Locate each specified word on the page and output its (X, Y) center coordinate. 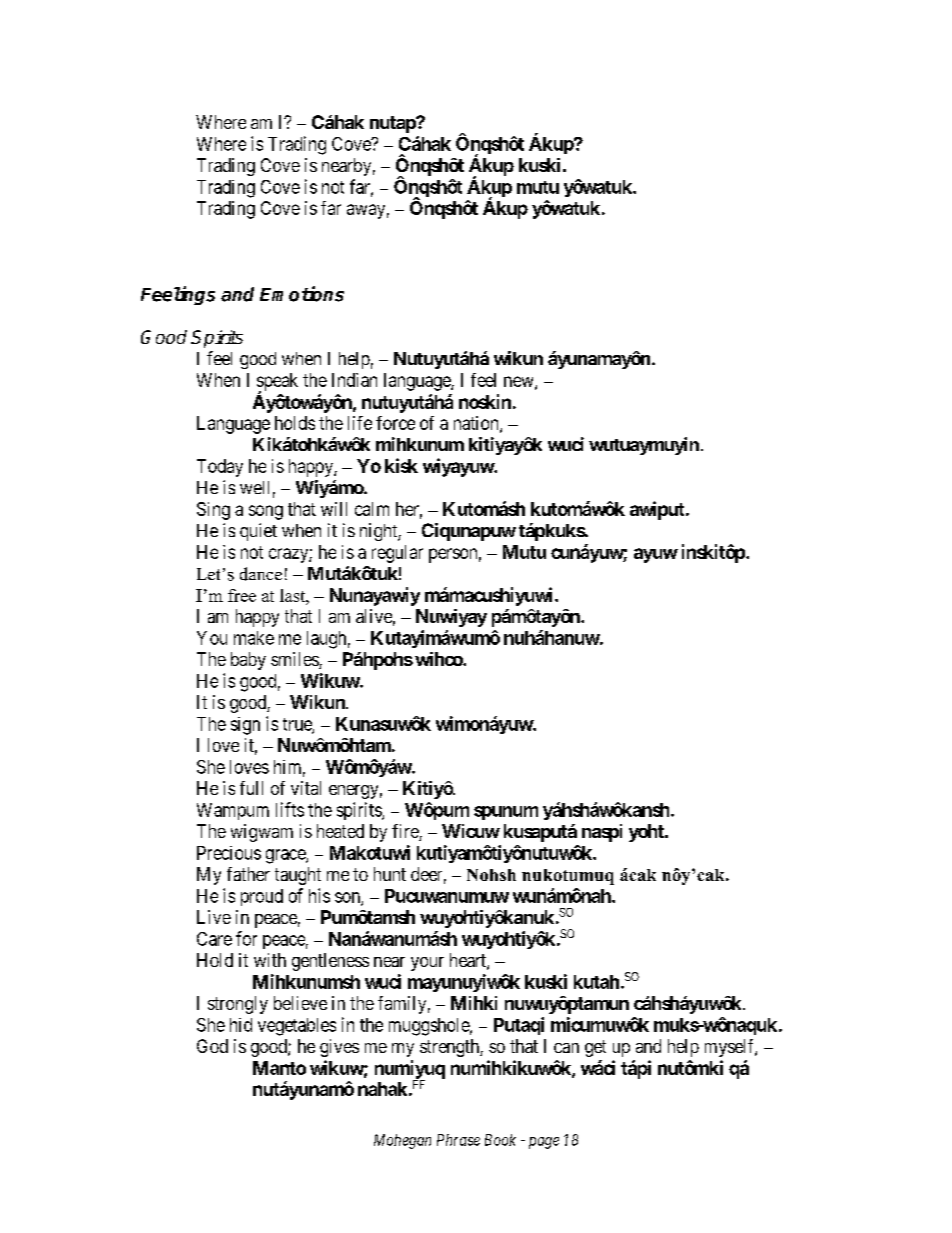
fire (406, 832)
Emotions (302, 294)
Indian (354, 380)
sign (245, 726)
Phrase (458, 1140)
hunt (390, 874)
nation (477, 424)
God (212, 1046)
